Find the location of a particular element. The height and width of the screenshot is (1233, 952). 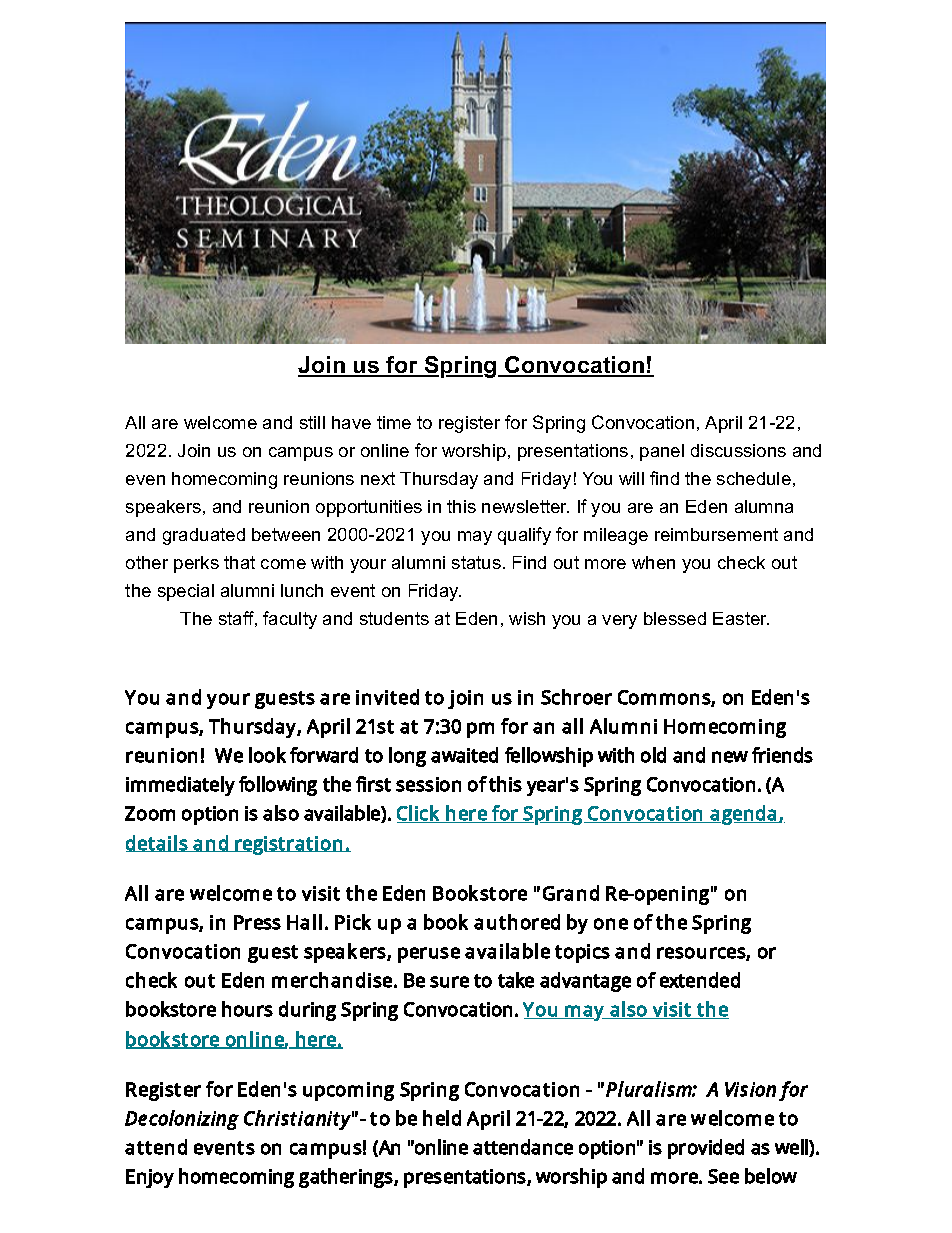

time is located at coordinates (394, 422).
